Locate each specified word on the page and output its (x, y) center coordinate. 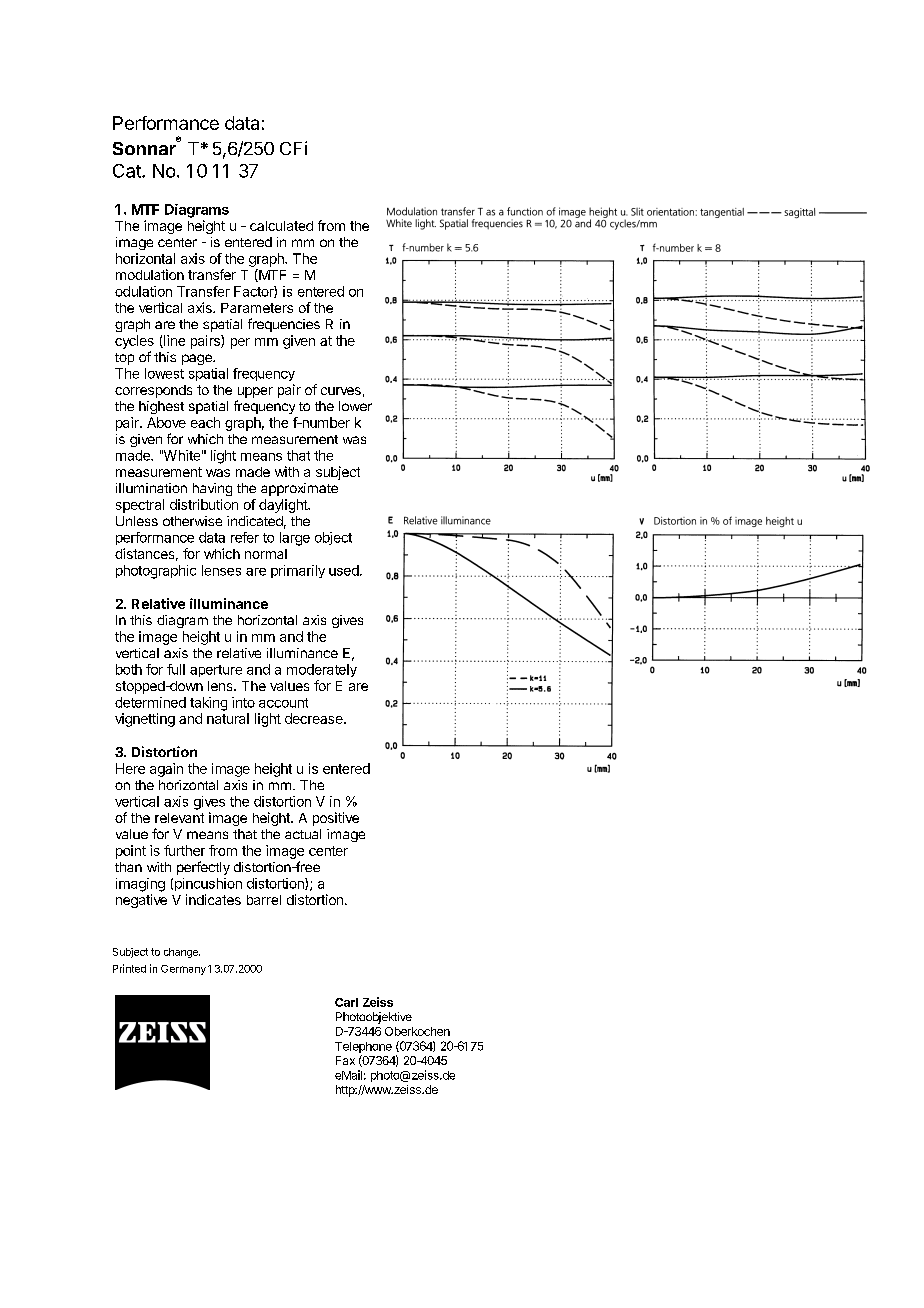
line (173, 341)
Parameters (257, 308)
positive (336, 819)
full (176, 669)
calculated (281, 226)
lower (355, 406)
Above (166, 422)
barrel (264, 900)
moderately (322, 670)
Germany (183, 970)
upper (255, 392)
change (182, 953)
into (243, 702)
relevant (179, 818)
